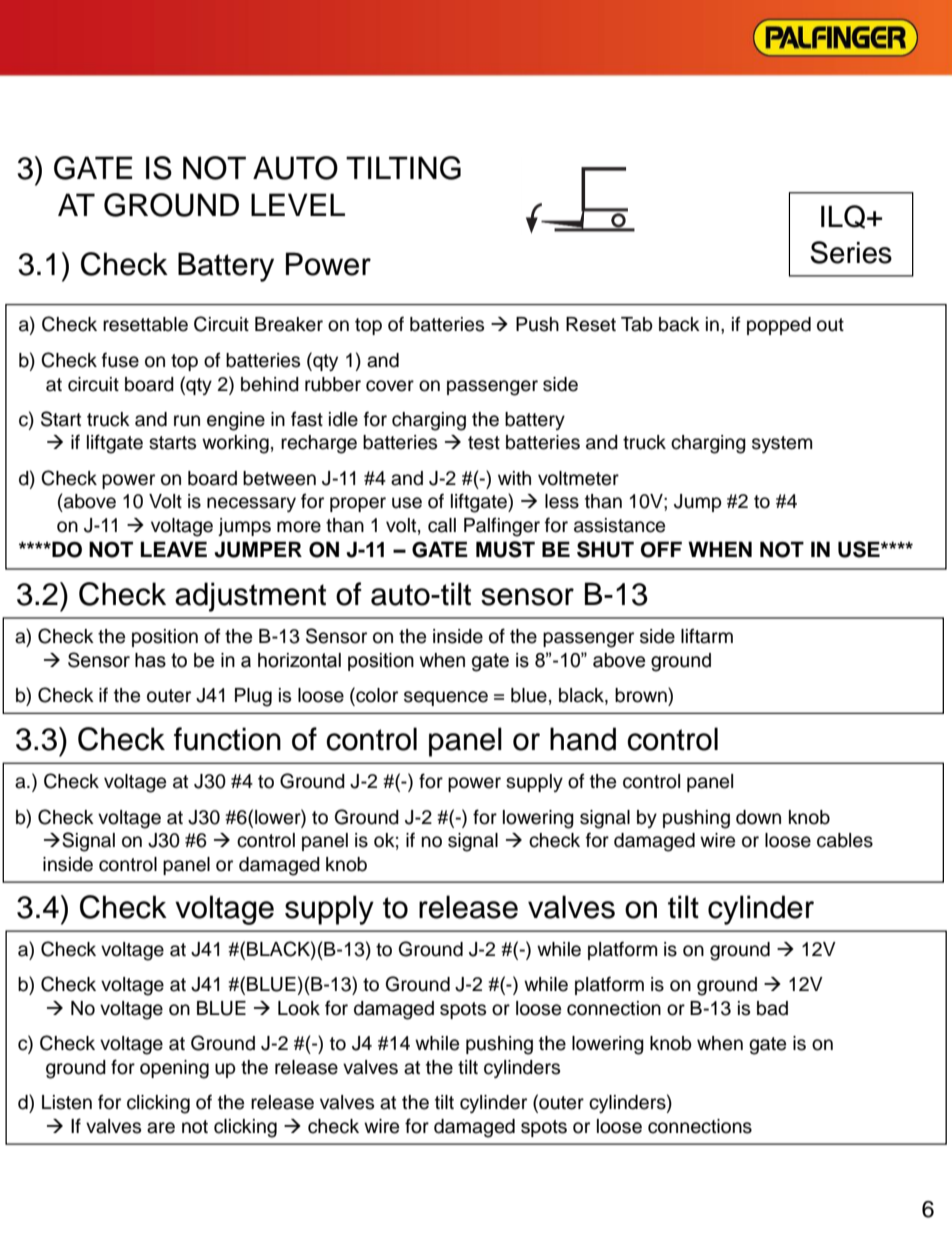 The height and width of the page is (1235, 952). I want to click on Series, so click(851, 252).
